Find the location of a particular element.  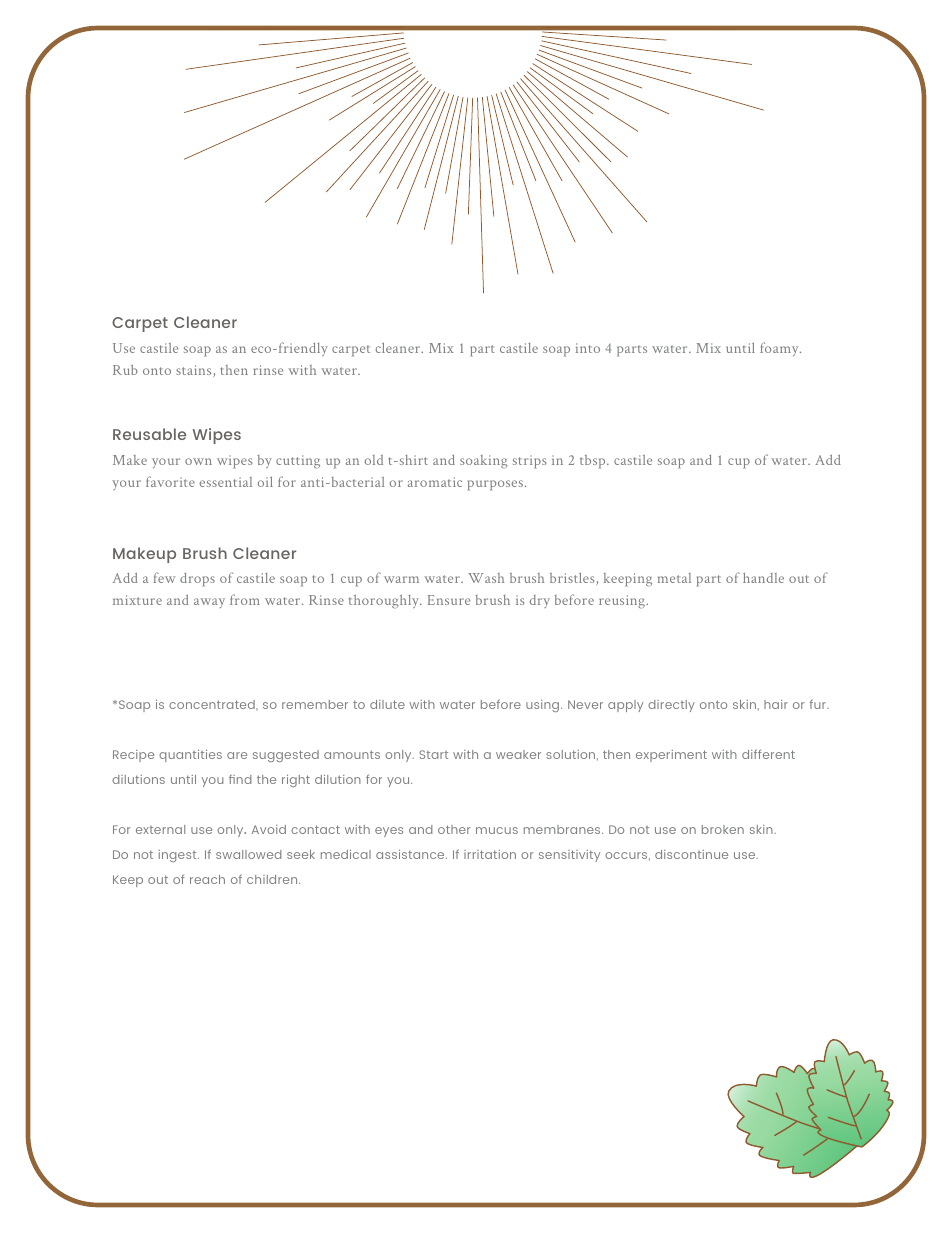

foamy is located at coordinates (780, 349).
